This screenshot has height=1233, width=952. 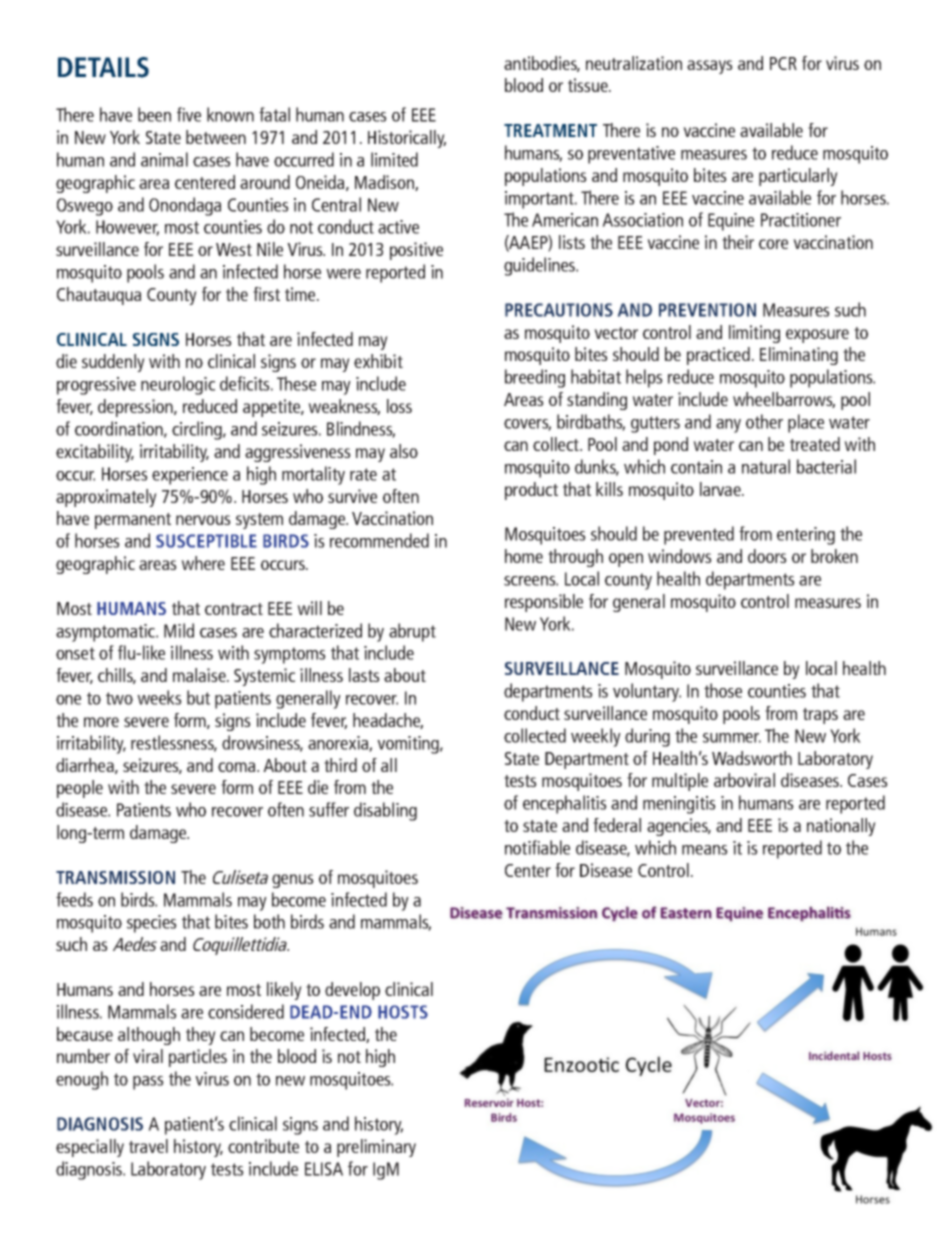 I want to click on been, so click(x=154, y=114).
